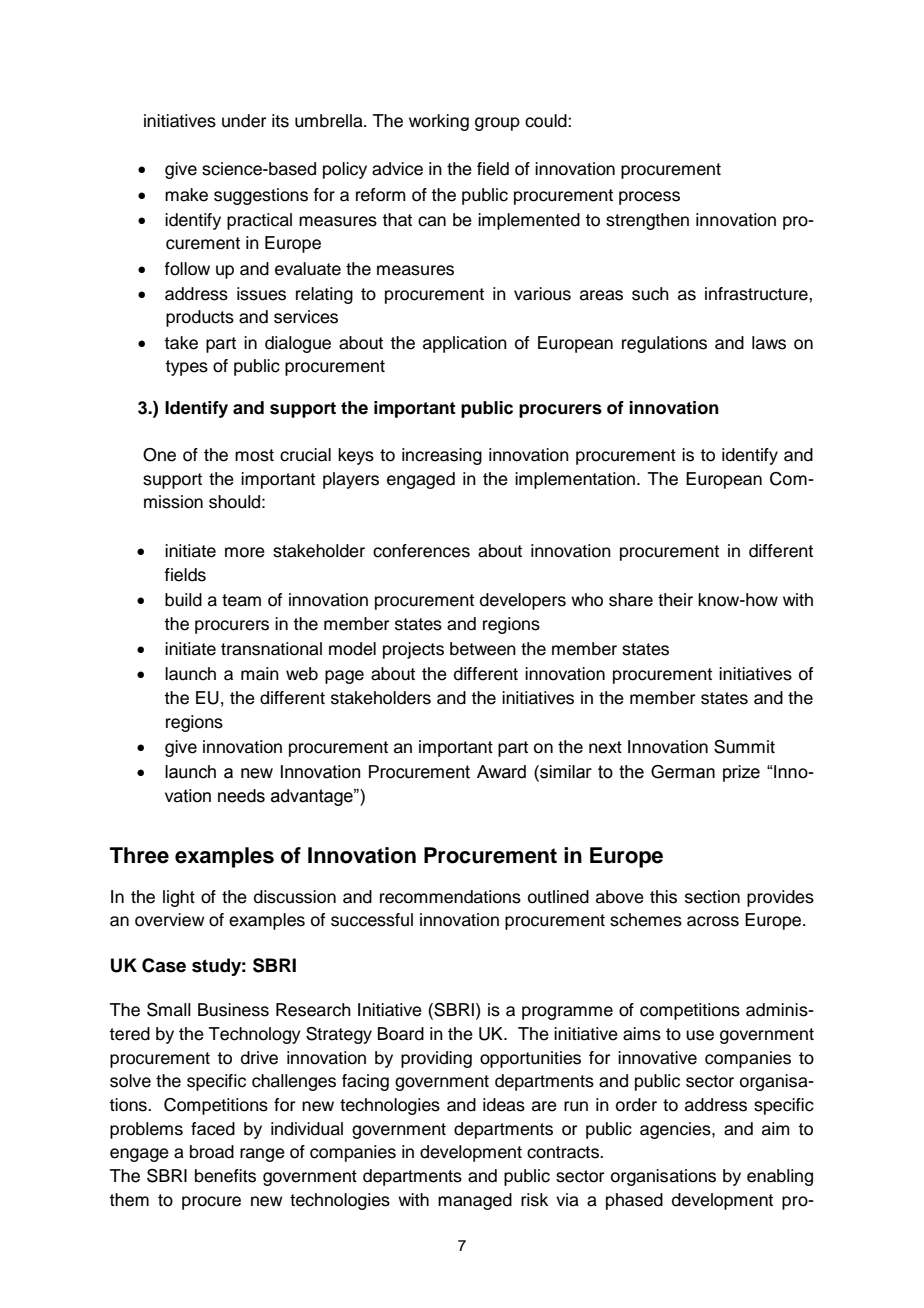 This screenshot has width=924, height=1308. Describe the element at coordinates (186, 368) in the screenshot. I see `types` at that location.
